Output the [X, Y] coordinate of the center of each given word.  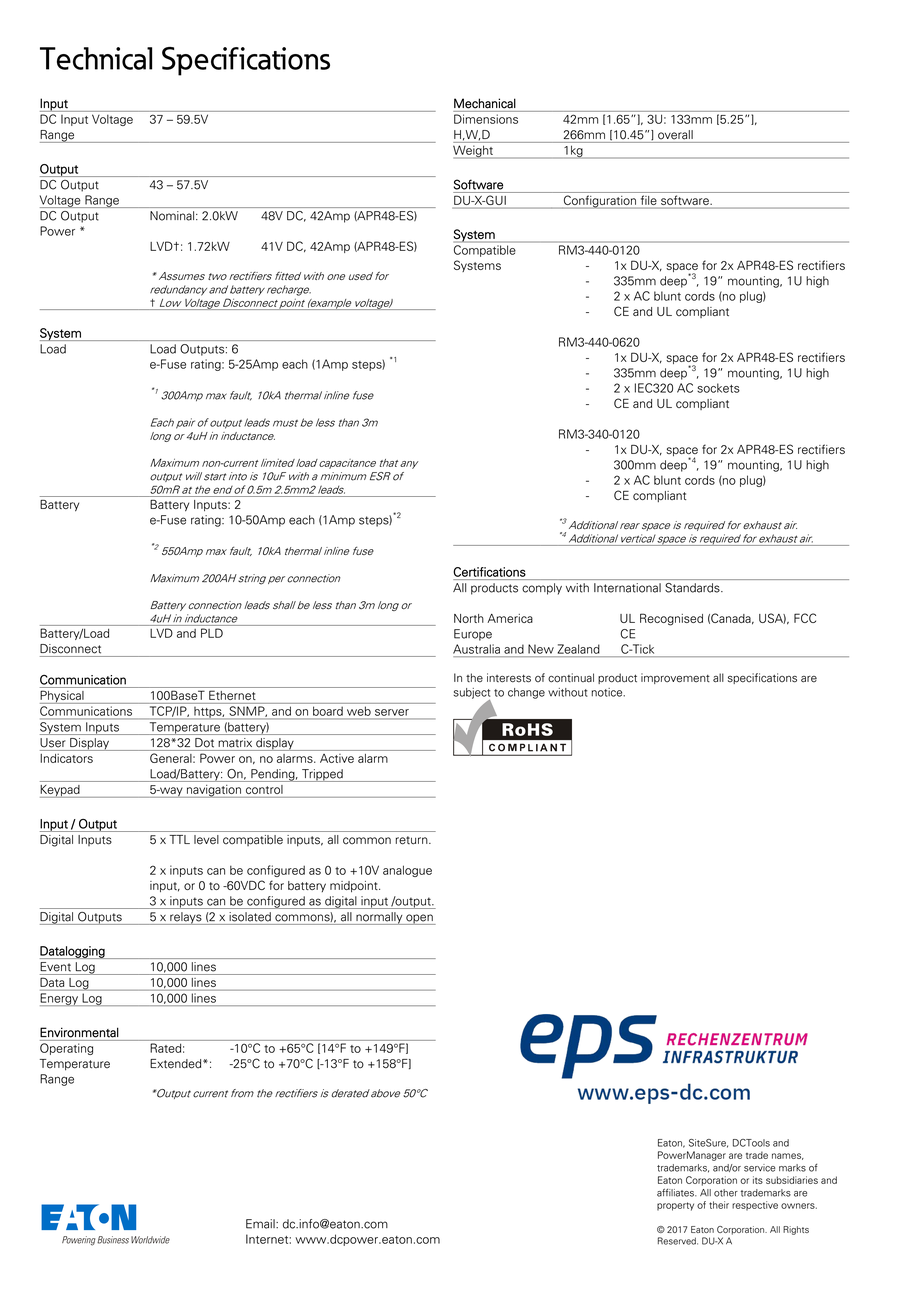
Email [261, 1224]
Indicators [66, 758]
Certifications [489, 572]
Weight [474, 152]
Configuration [599, 202]
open [419, 919]
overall [675, 135]
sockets [718, 388]
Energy [60, 999]
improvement [675, 678]
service [759, 1168]
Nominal [172, 216]
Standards [693, 588]
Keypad [61, 791]
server [392, 712]
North [469, 618]
